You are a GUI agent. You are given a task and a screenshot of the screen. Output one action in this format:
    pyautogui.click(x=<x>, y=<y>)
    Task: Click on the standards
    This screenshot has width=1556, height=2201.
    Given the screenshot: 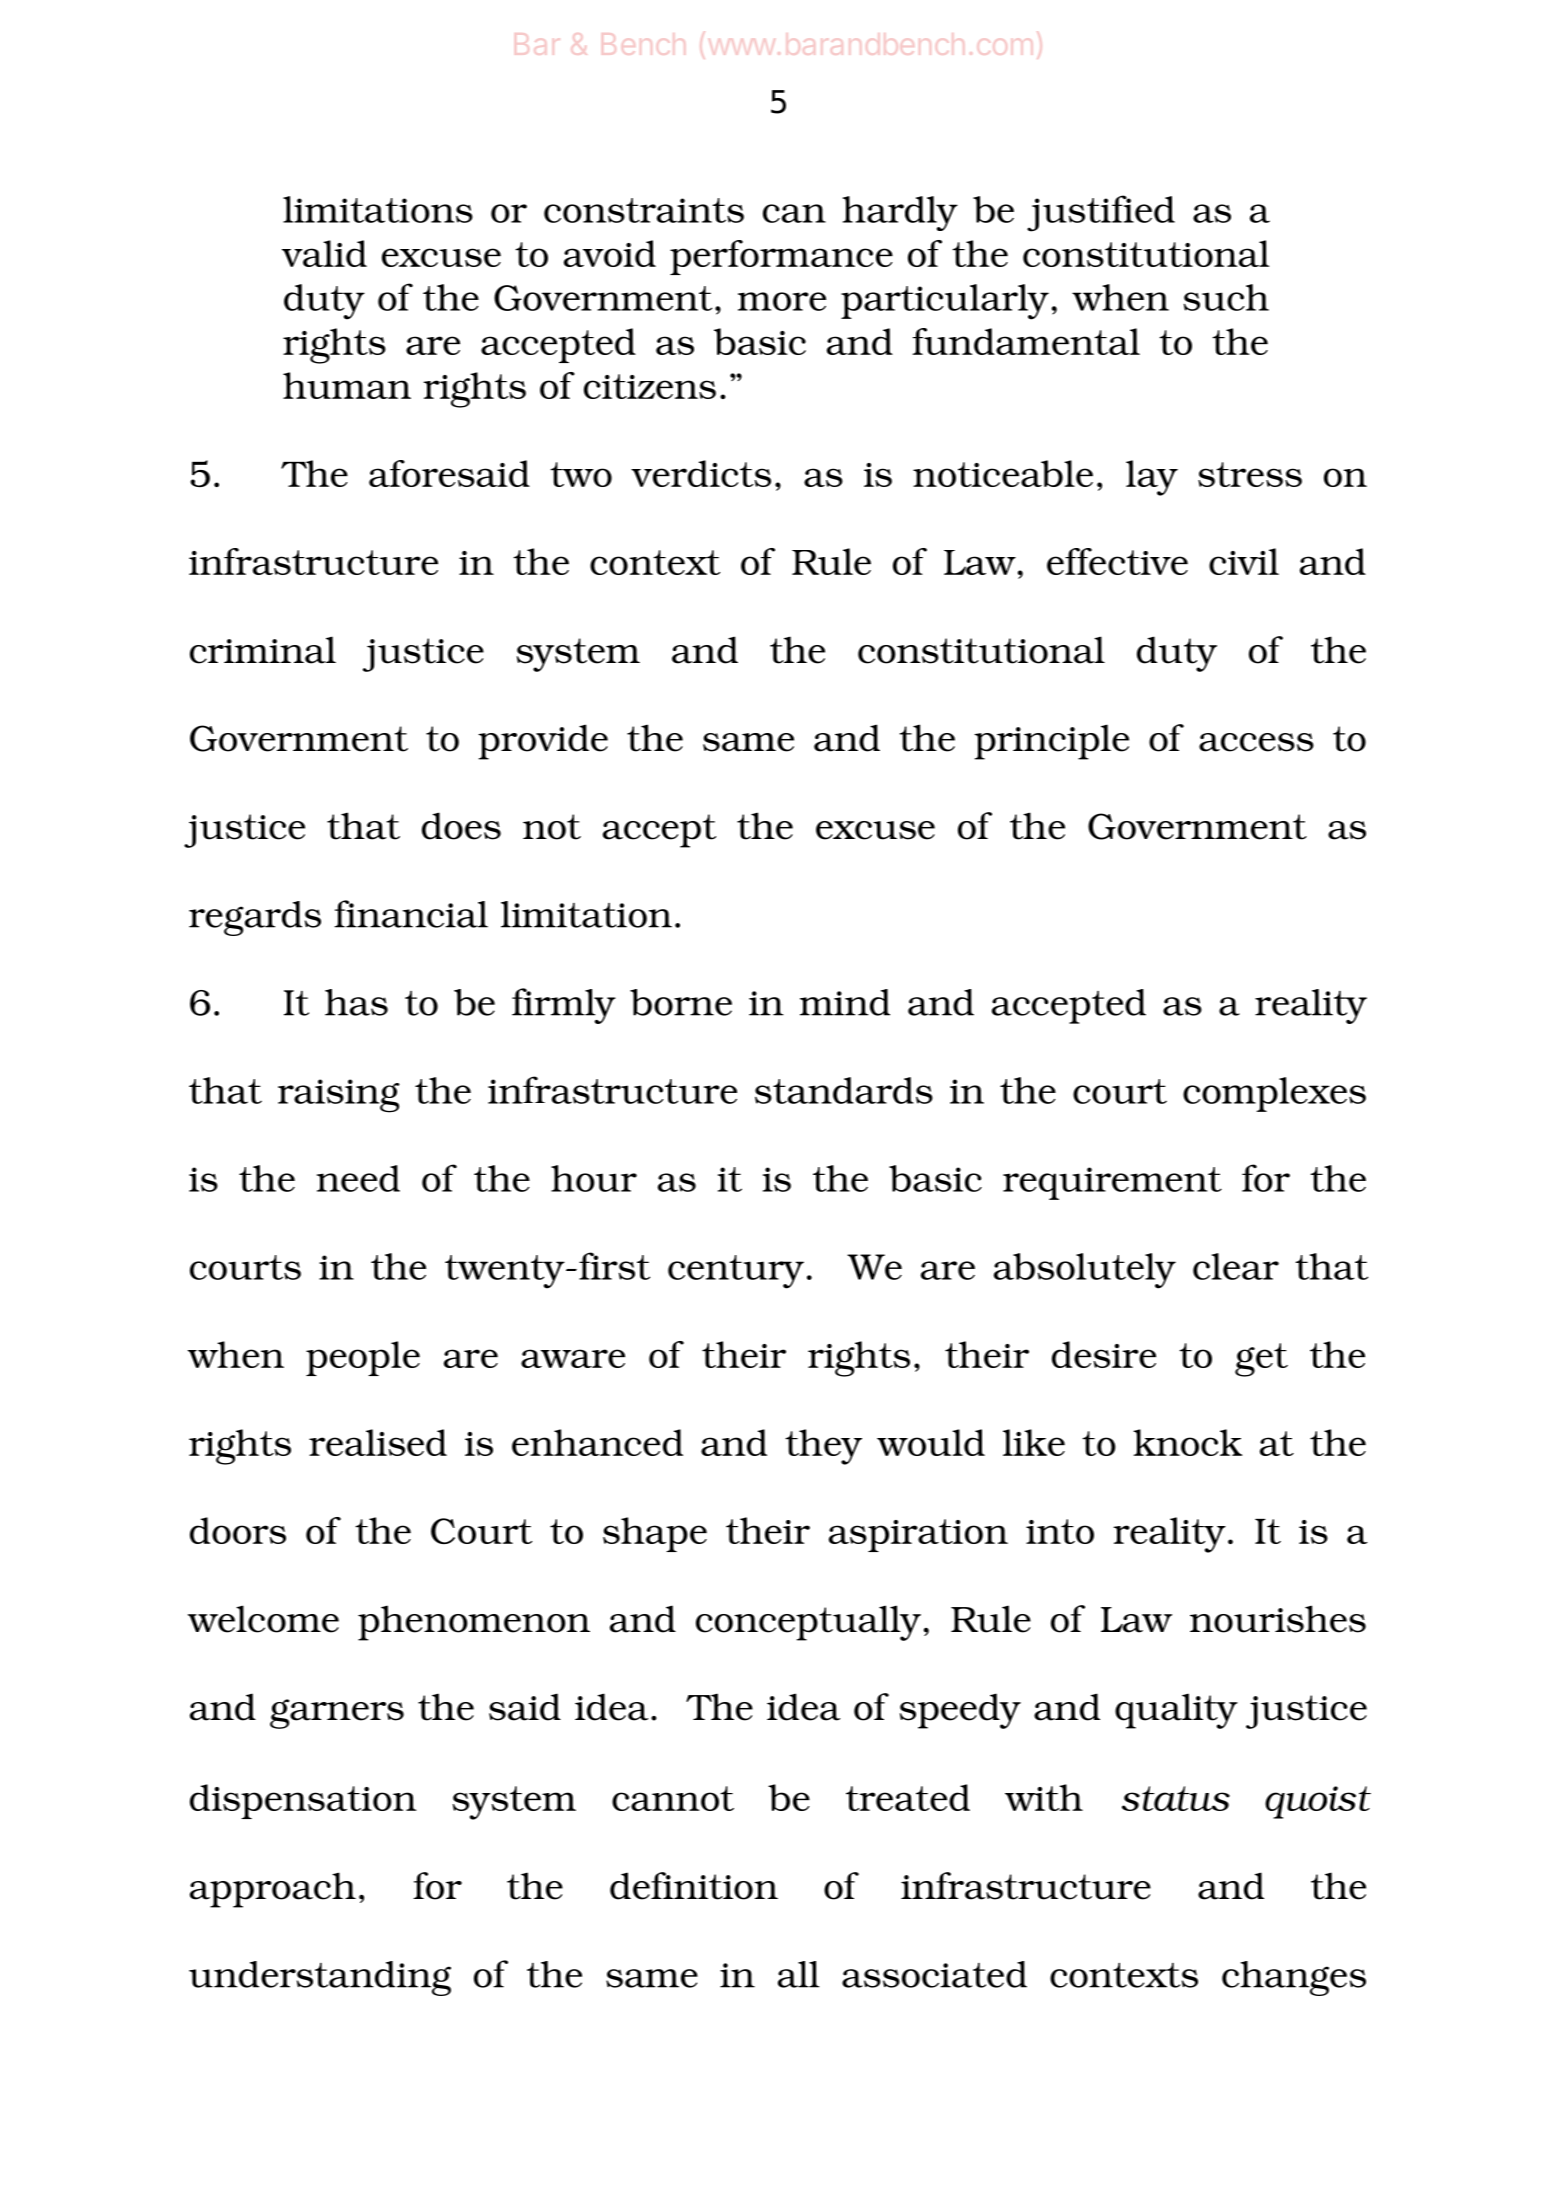 What is the action you would take?
    pyautogui.click(x=844, y=1090)
